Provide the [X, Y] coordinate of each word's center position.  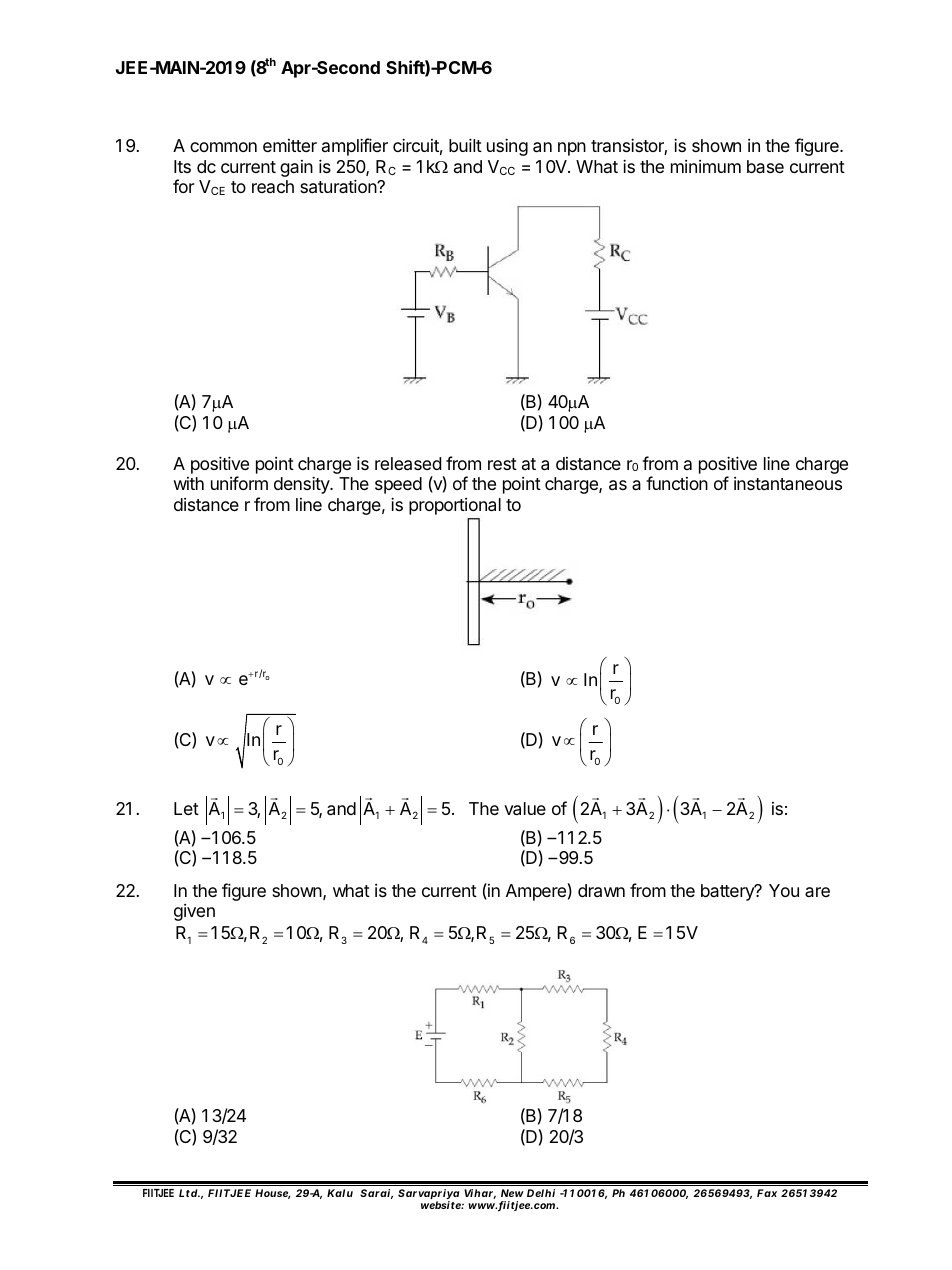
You [784, 890]
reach [273, 186]
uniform [239, 483]
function [677, 483]
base [765, 166]
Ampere [537, 892]
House [273, 1194]
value [525, 809]
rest [502, 464]
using [507, 147]
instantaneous [788, 484]
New [512, 1193]
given [194, 912]
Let [186, 808]
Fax [767, 1193]
